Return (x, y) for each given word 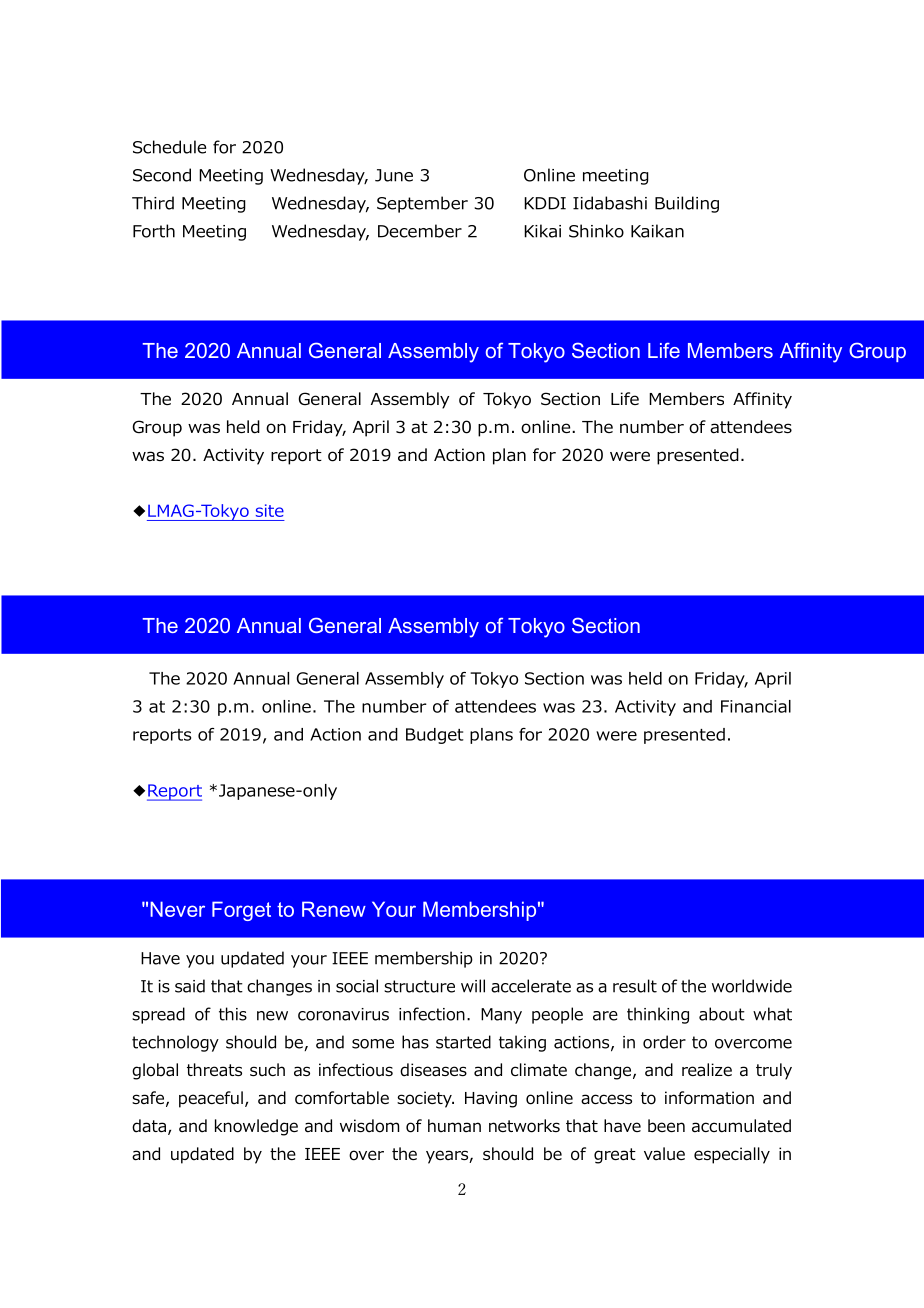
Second (162, 175)
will (473, 986)
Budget (435, 736)
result (635, 986)
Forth (154, 231)
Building (687, 204)
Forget (241, 911)
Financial (756, 706)
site (270, 510)
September (422, 204)
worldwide (752, 986)
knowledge (256, 1127)
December (420, 231)
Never (177, 909)
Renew (334, 909)
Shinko (596, 231)
